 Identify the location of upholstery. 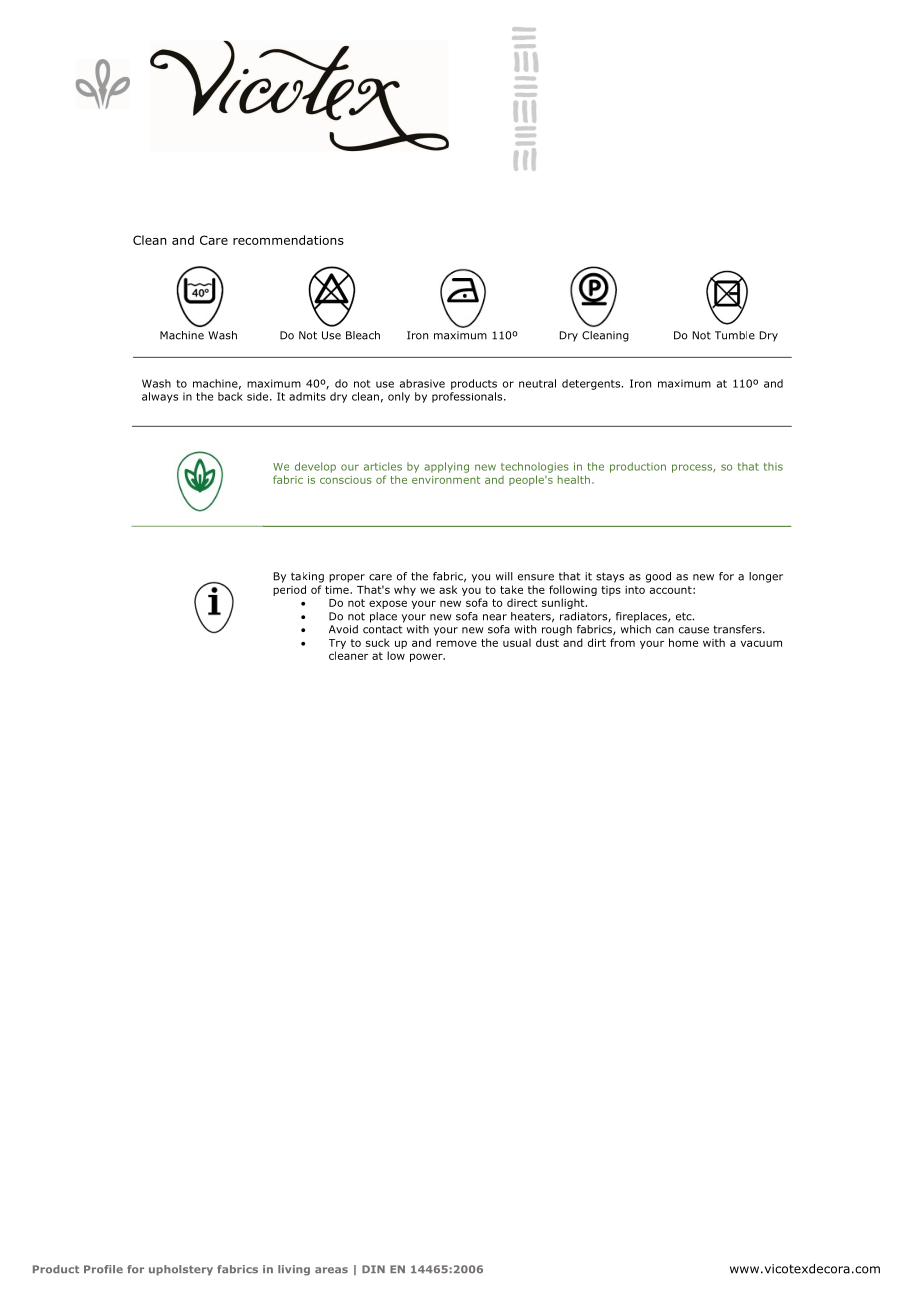
(181, 1270).
